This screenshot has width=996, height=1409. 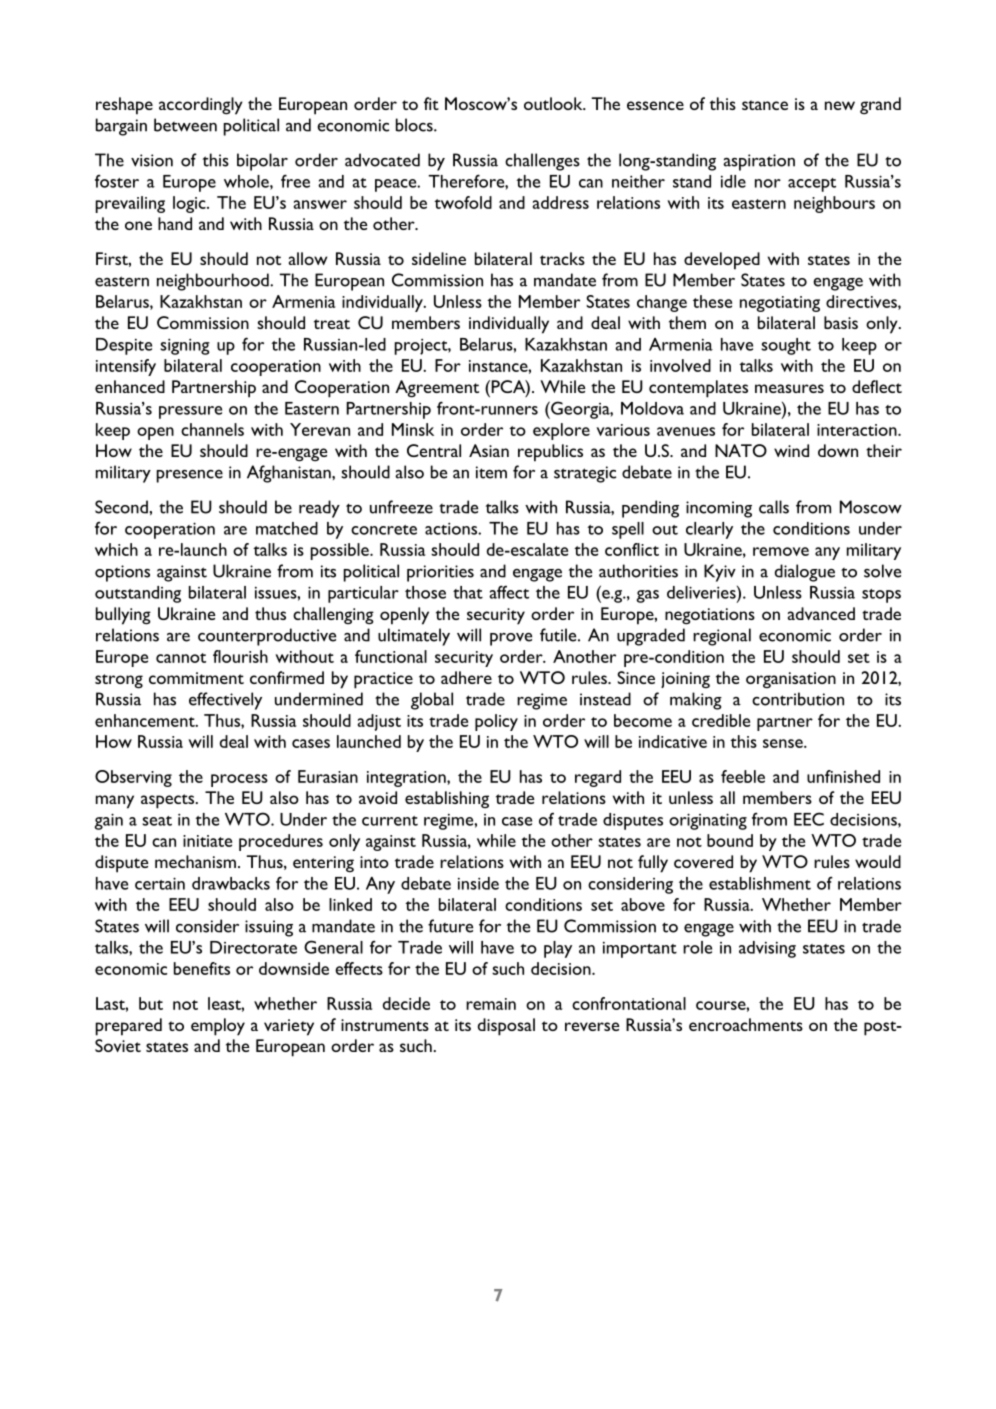 I want to click on establishing, so click(x=447, y=800).
